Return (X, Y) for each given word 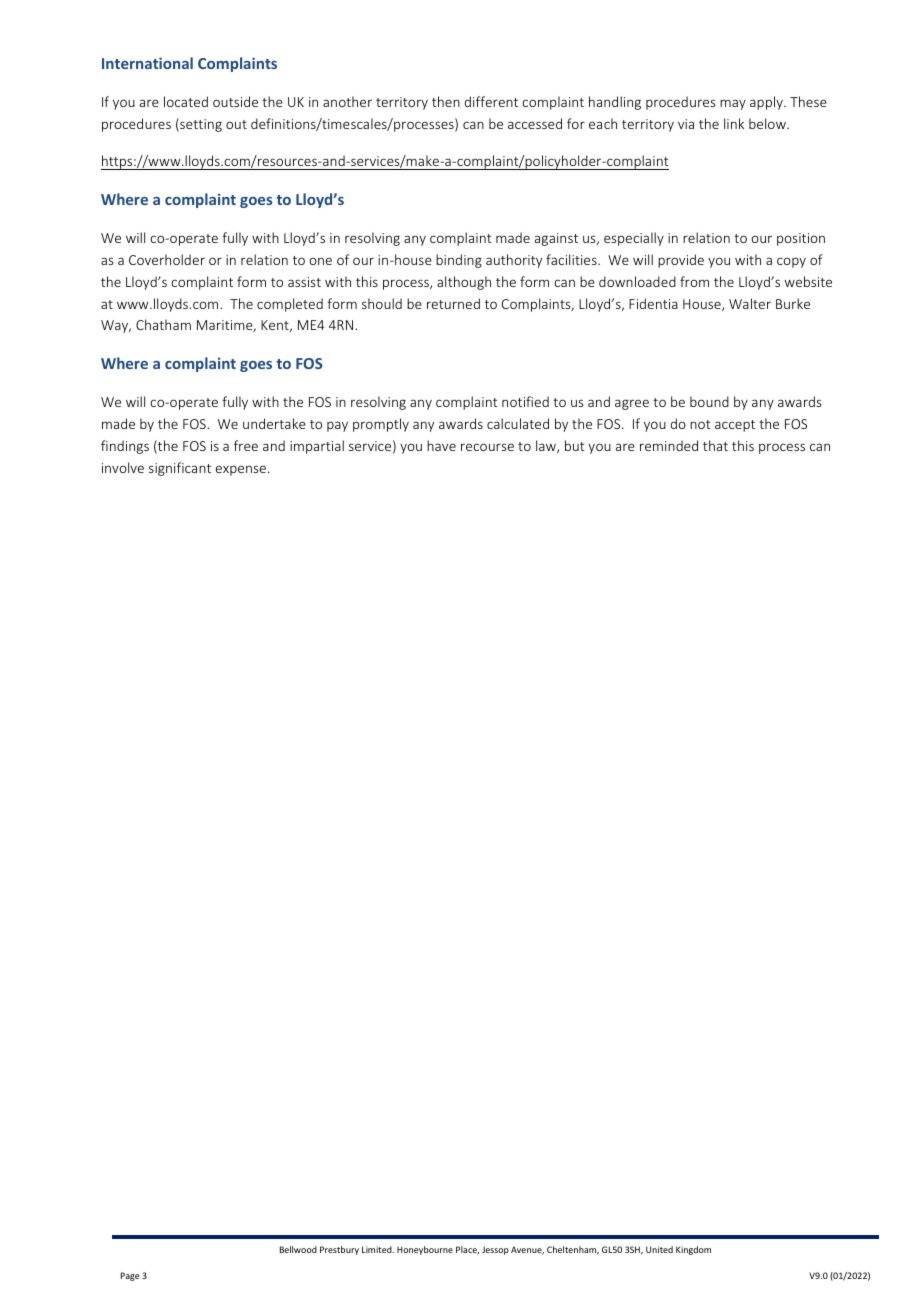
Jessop (495, 1250)
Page (130, 1276)
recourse (487, 447)
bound (709, 401)
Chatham (163, 324)
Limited (378, 1249)
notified (525, 401)
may (733, 104)
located (186, 101)
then (446, 101)
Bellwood (298, 1249)
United (659, 1249)
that (715, 445)
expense (241, 470)
